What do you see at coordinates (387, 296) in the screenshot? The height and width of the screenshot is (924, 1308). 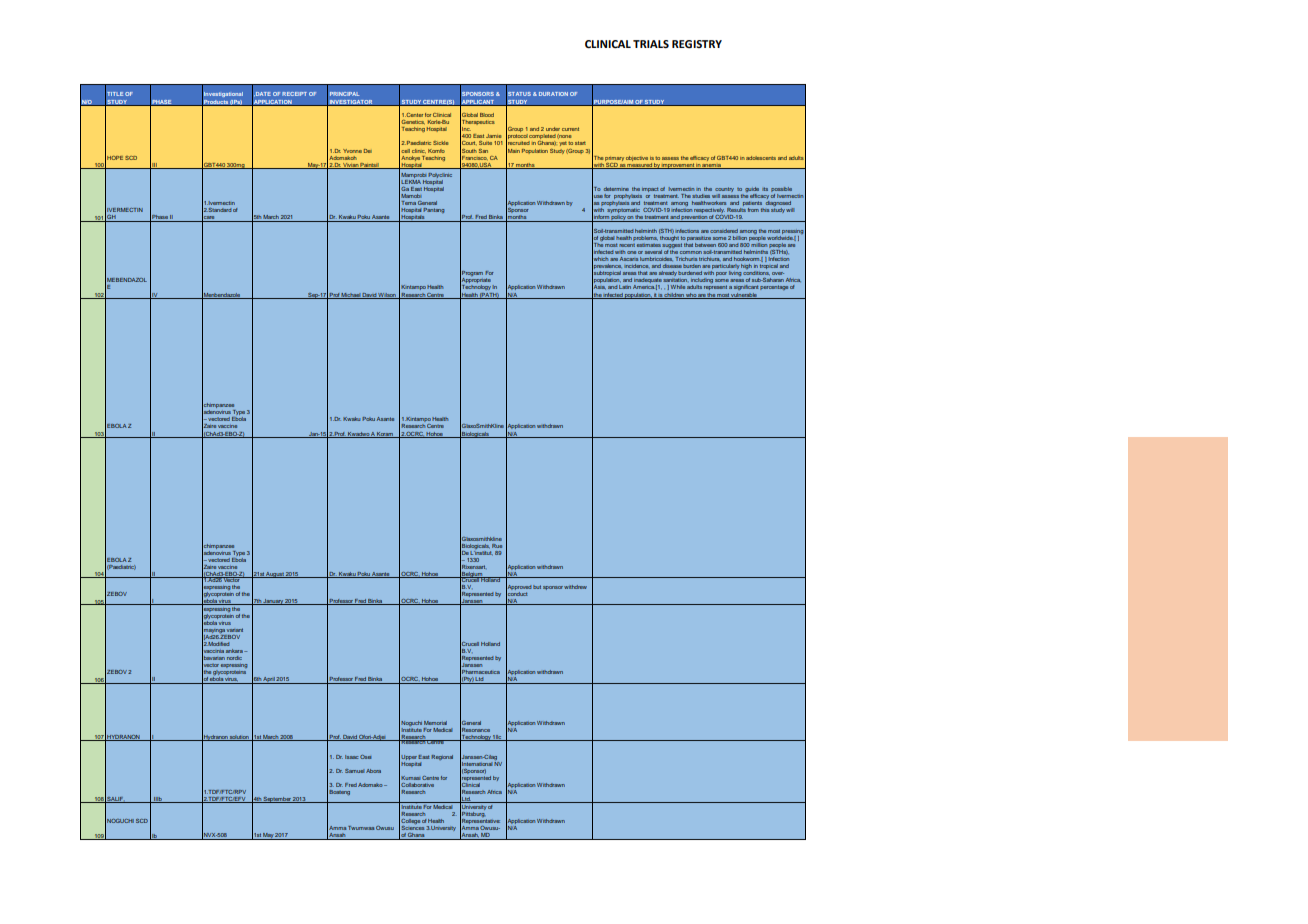 I see `Wilson` at bounding box center [387, 296].
